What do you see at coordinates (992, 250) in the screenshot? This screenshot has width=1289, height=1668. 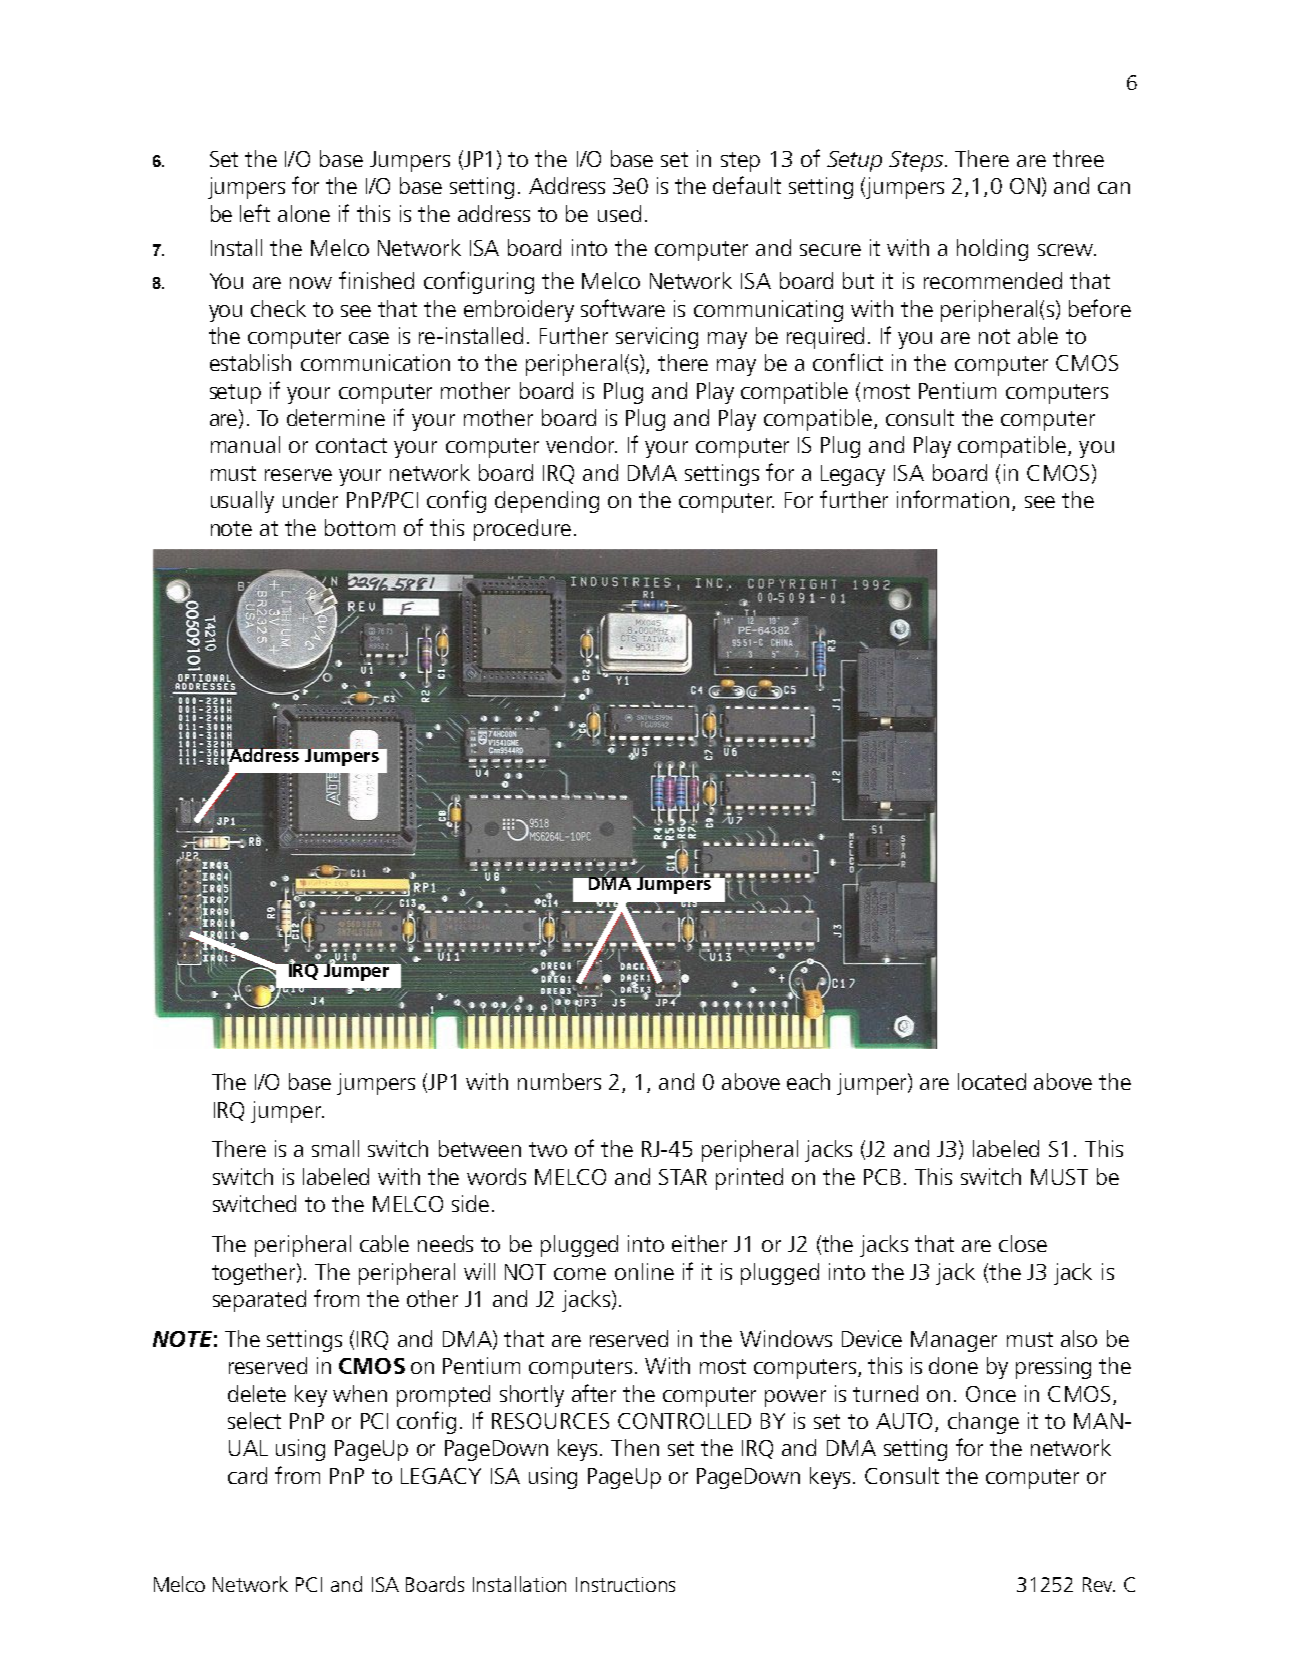 I see `holding` at bounding box center [992, 250].
